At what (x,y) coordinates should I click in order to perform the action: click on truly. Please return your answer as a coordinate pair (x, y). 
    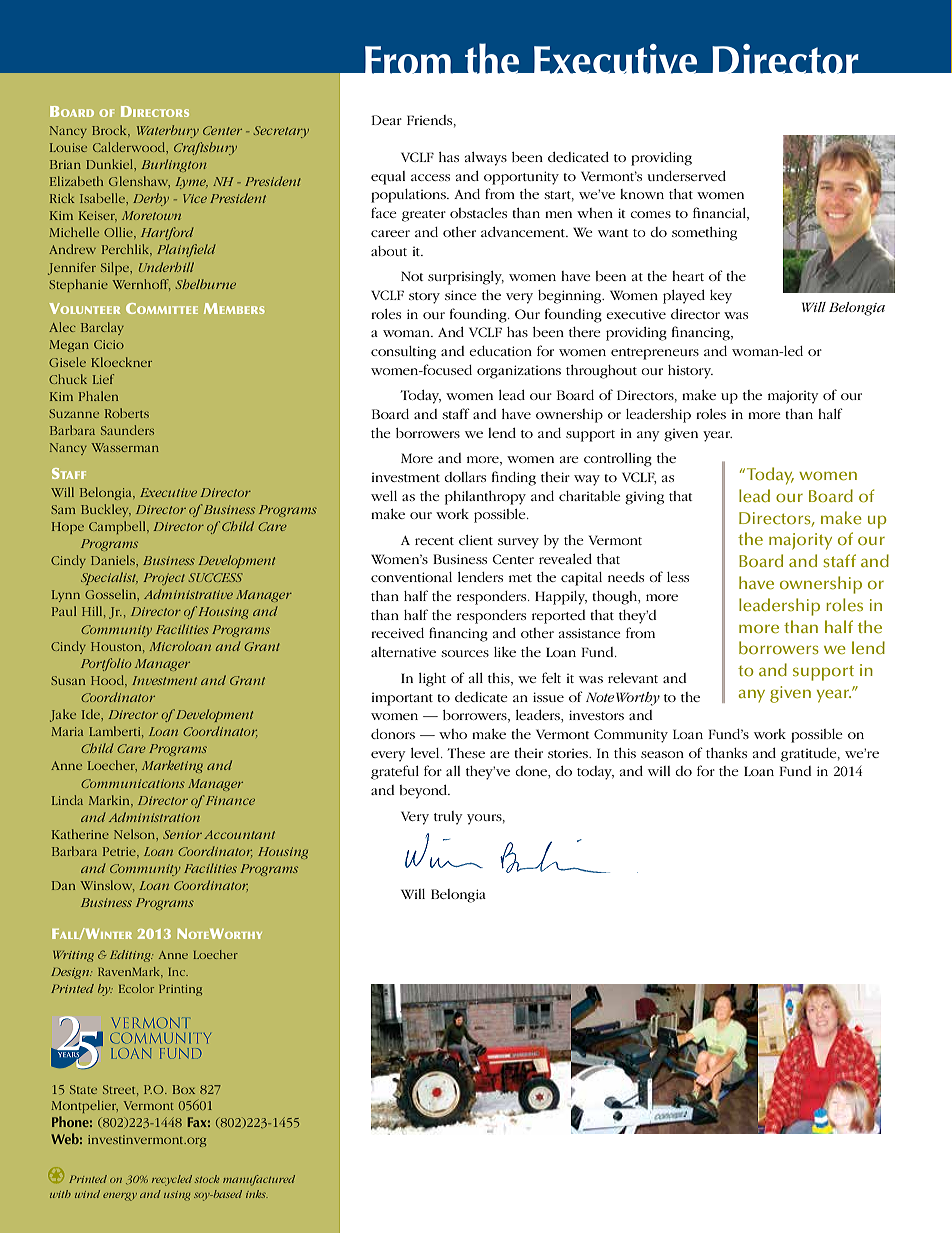
    Looking at the image, I should click on (448, 818).
